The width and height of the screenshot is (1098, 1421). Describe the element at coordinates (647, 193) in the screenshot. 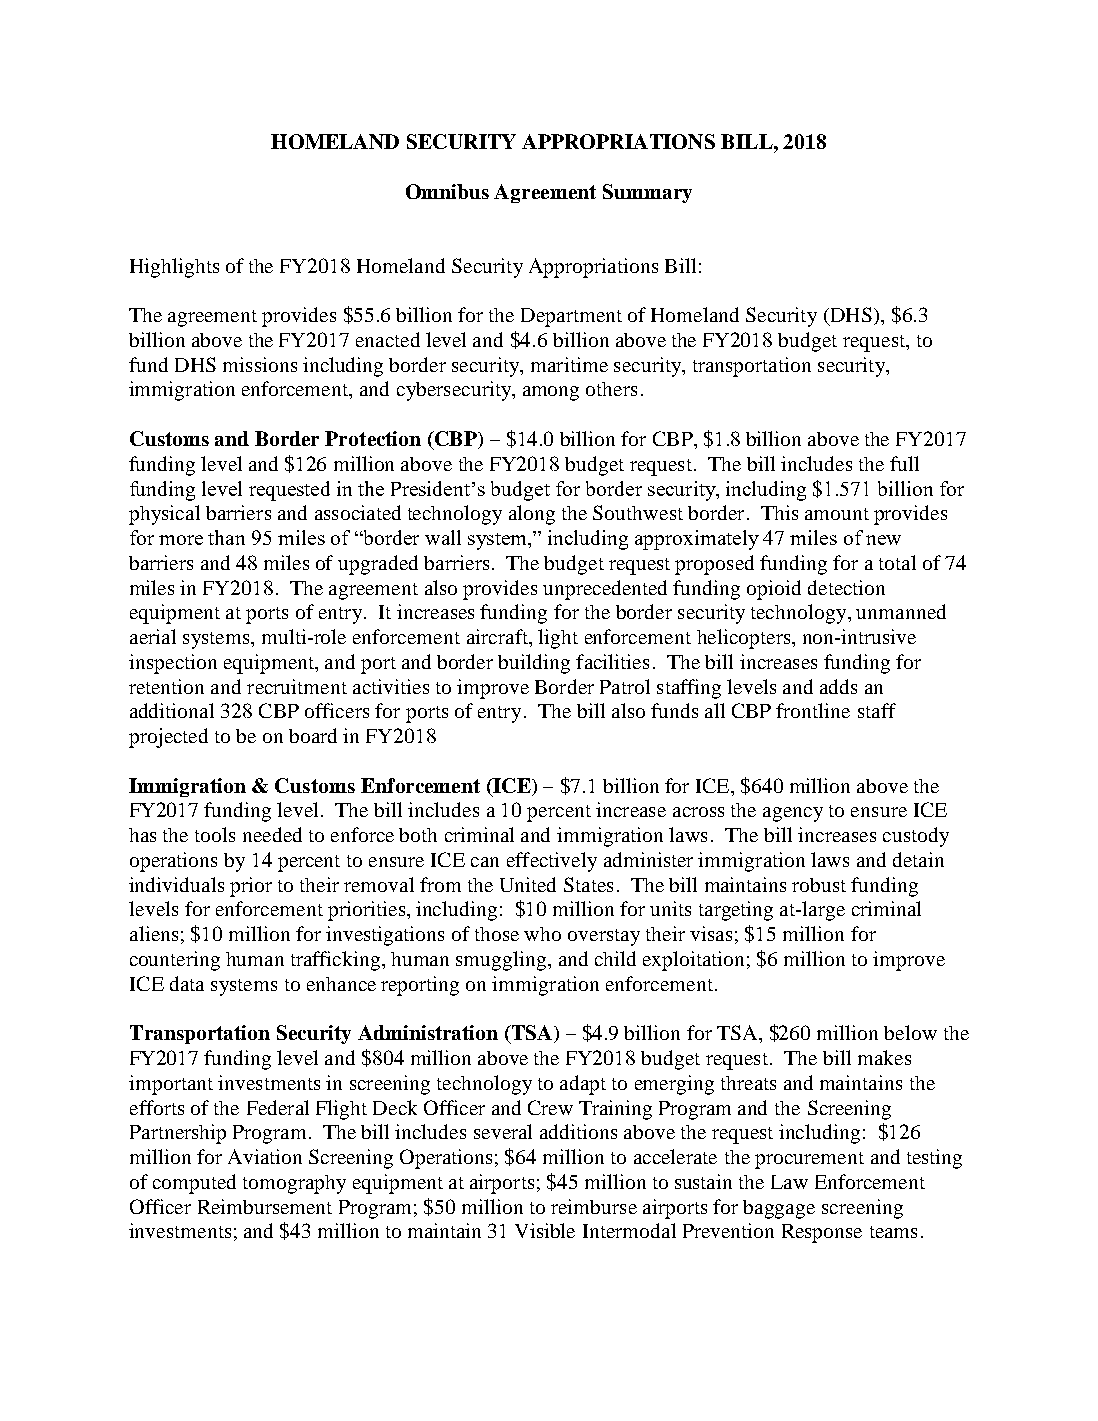

I see `Summary` at that location.
